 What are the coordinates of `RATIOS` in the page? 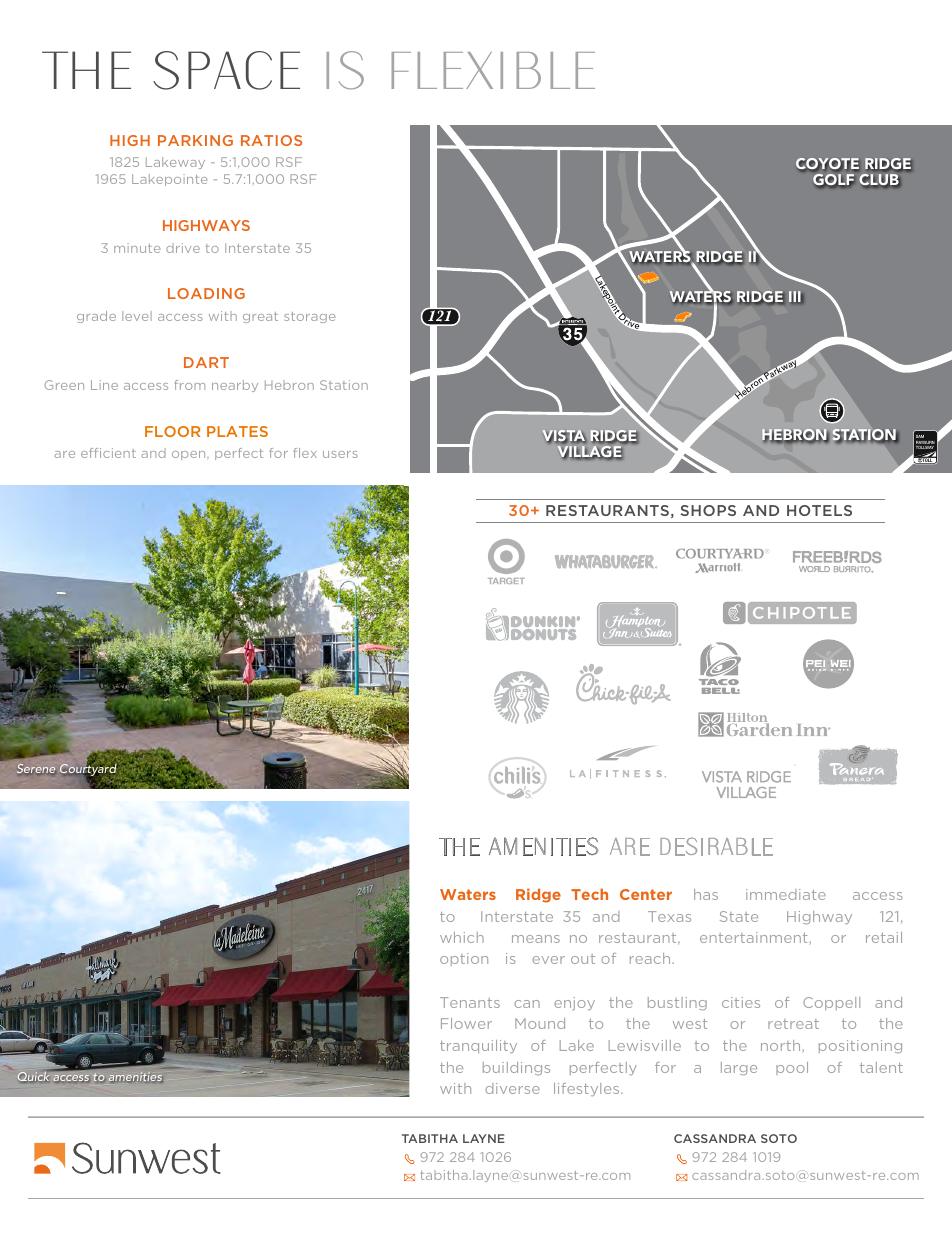 It's located at (271, 140).
